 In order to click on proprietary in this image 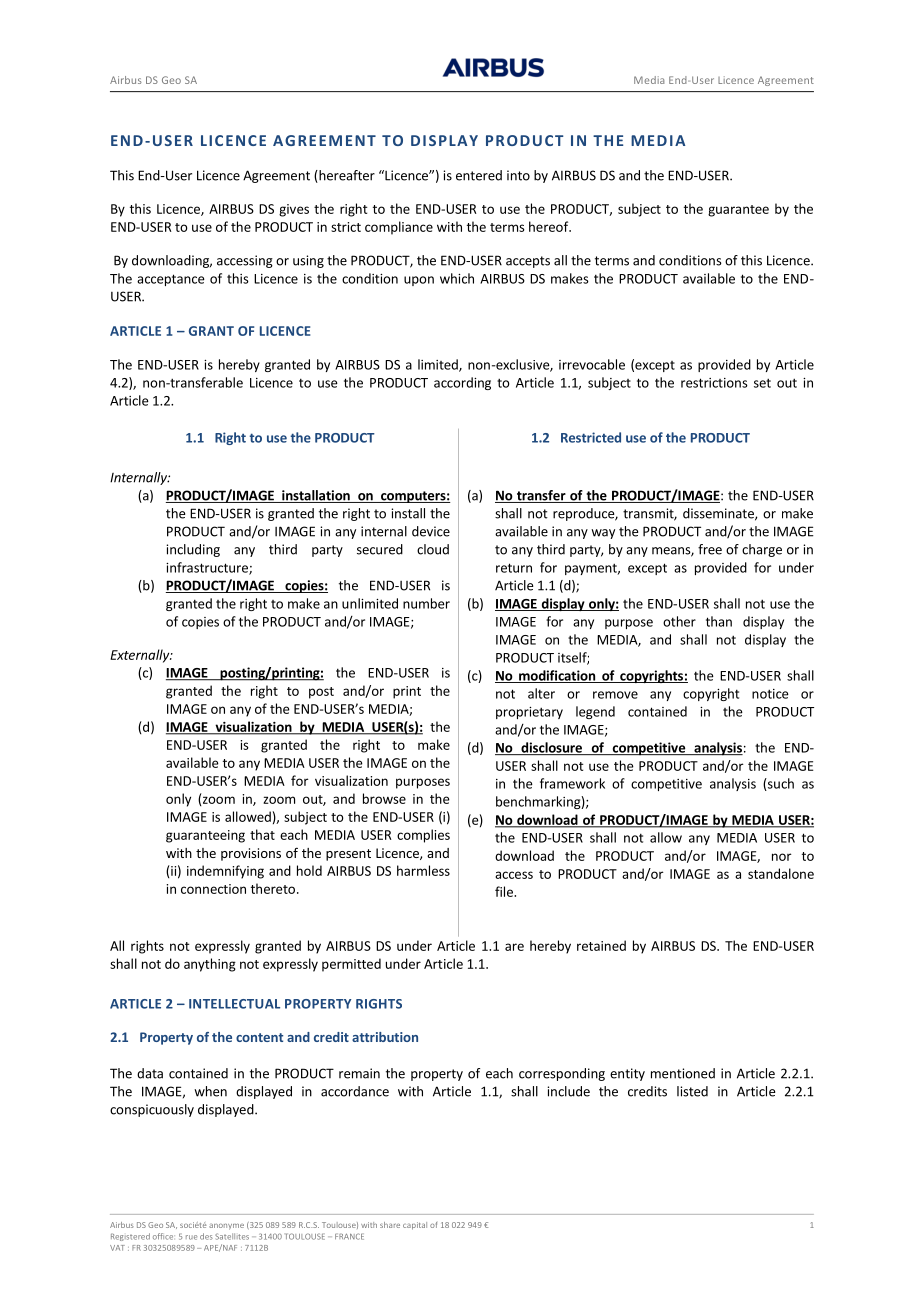, I will do `click(529, 713)`.
